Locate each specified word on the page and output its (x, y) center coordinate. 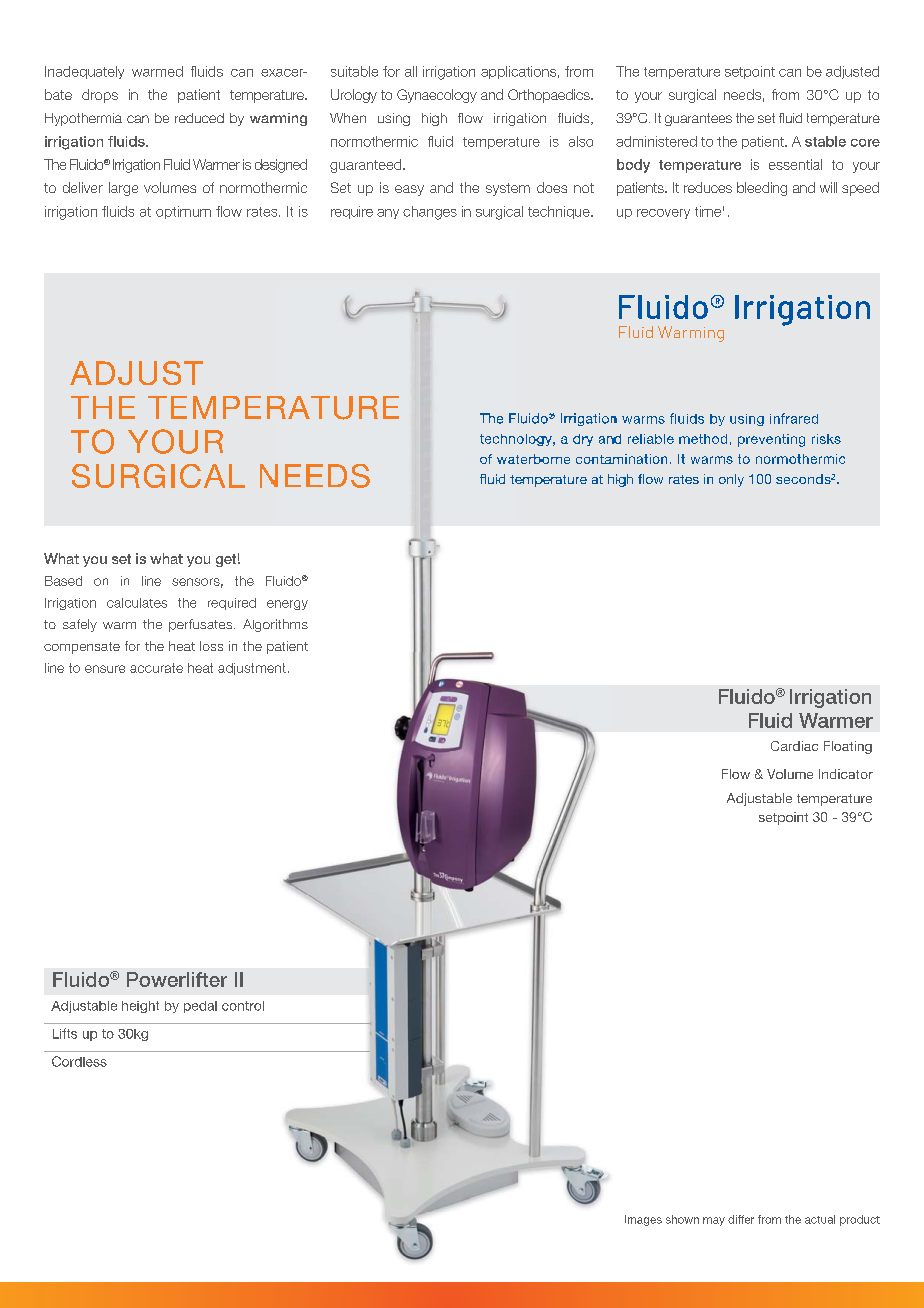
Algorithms (275, 625)
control (243, 1006)
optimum (183, 212)
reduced (199, 118)
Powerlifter (177, 979)
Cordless (79, 1061)
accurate (156, 668)
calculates (137, 603)
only (731, 480)
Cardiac (794, 746)
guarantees (698, 119)
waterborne (533, 459)
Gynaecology (437, 96)
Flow (736, 774)
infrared (794, 418)
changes (430, 213)
